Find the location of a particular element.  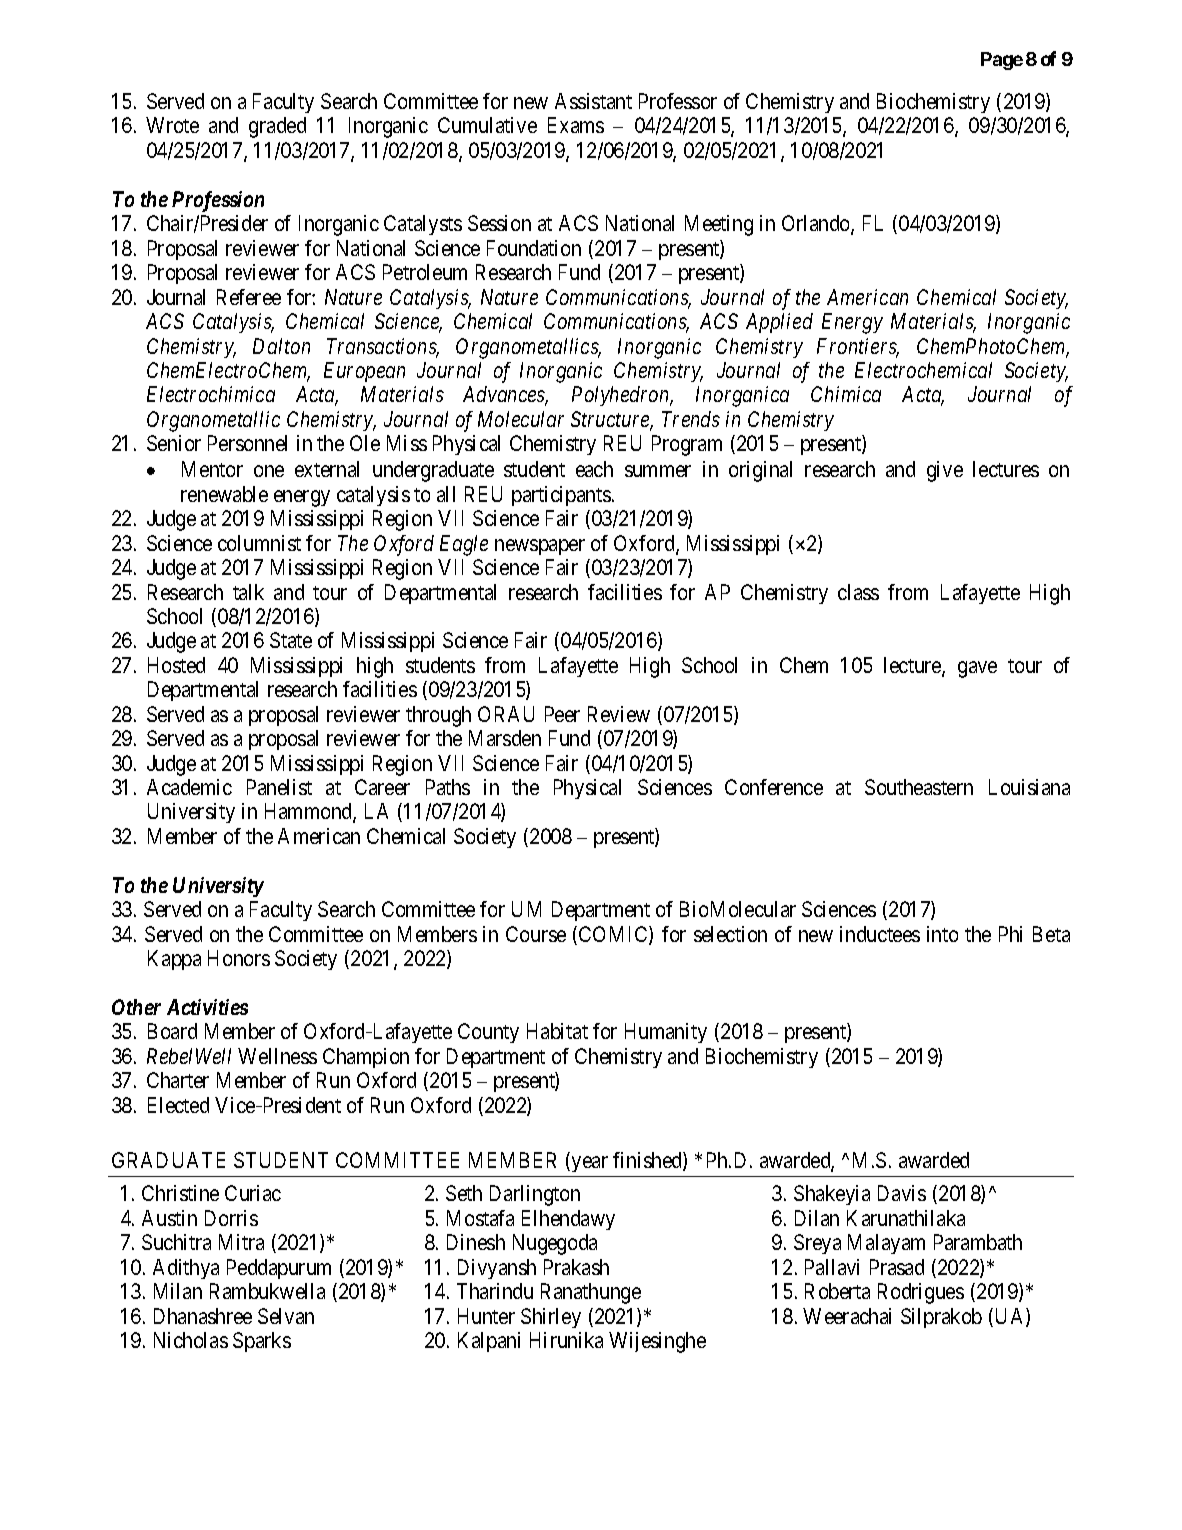

Page is located at coordinates (1002, 61).
